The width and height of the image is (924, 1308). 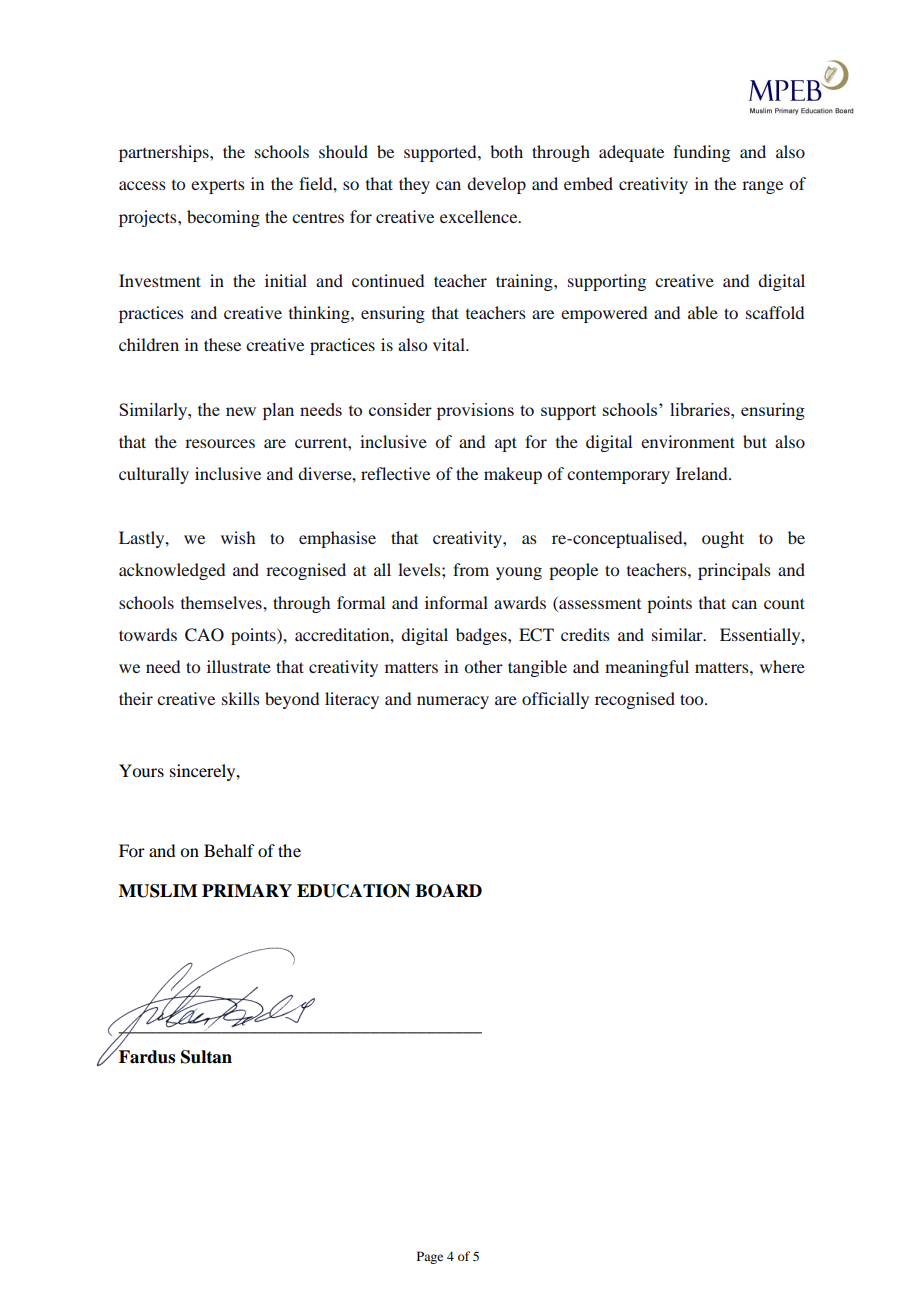 I want to click on Behalf, so click(x=229, y=850).
